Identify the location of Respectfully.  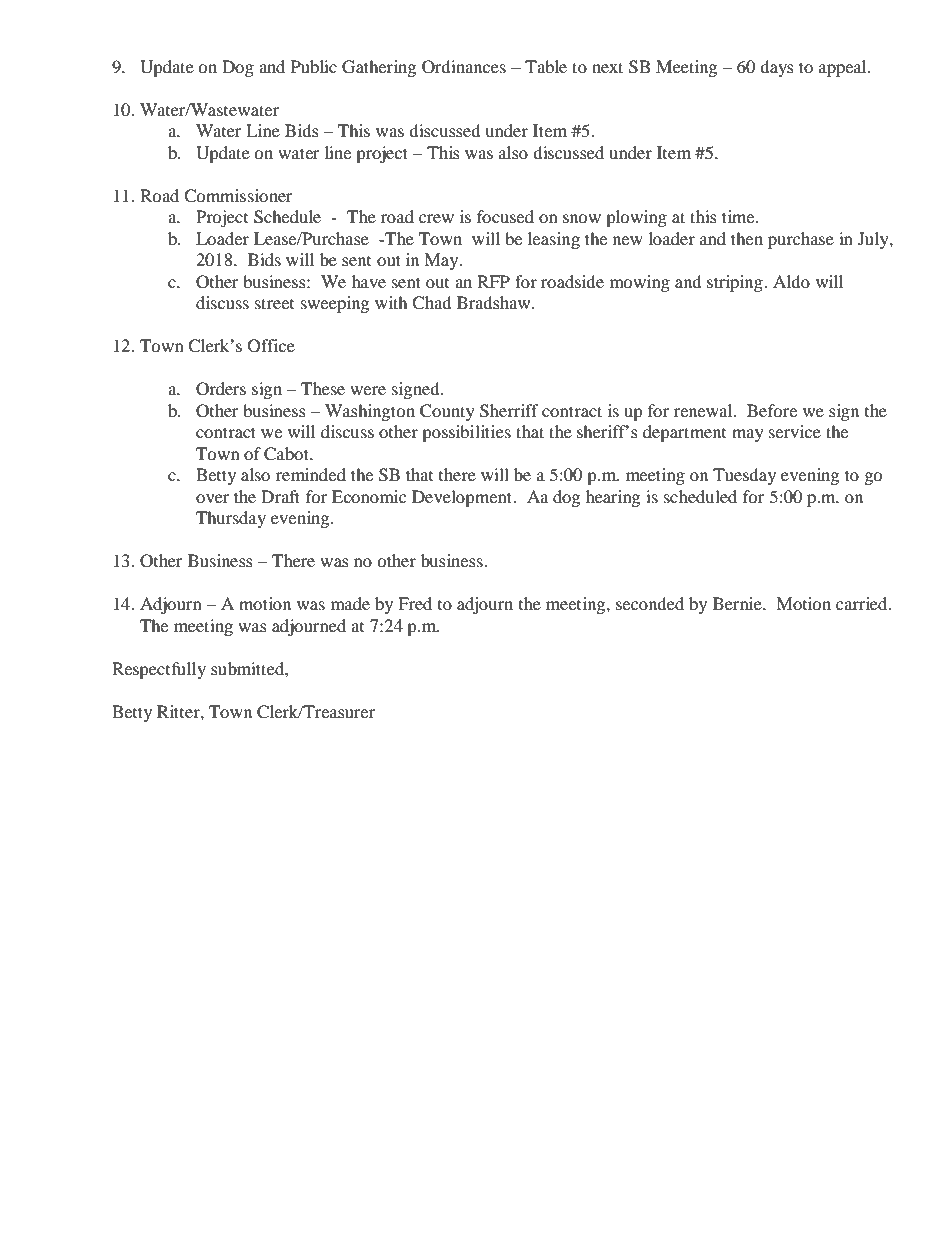
(159, 670).
